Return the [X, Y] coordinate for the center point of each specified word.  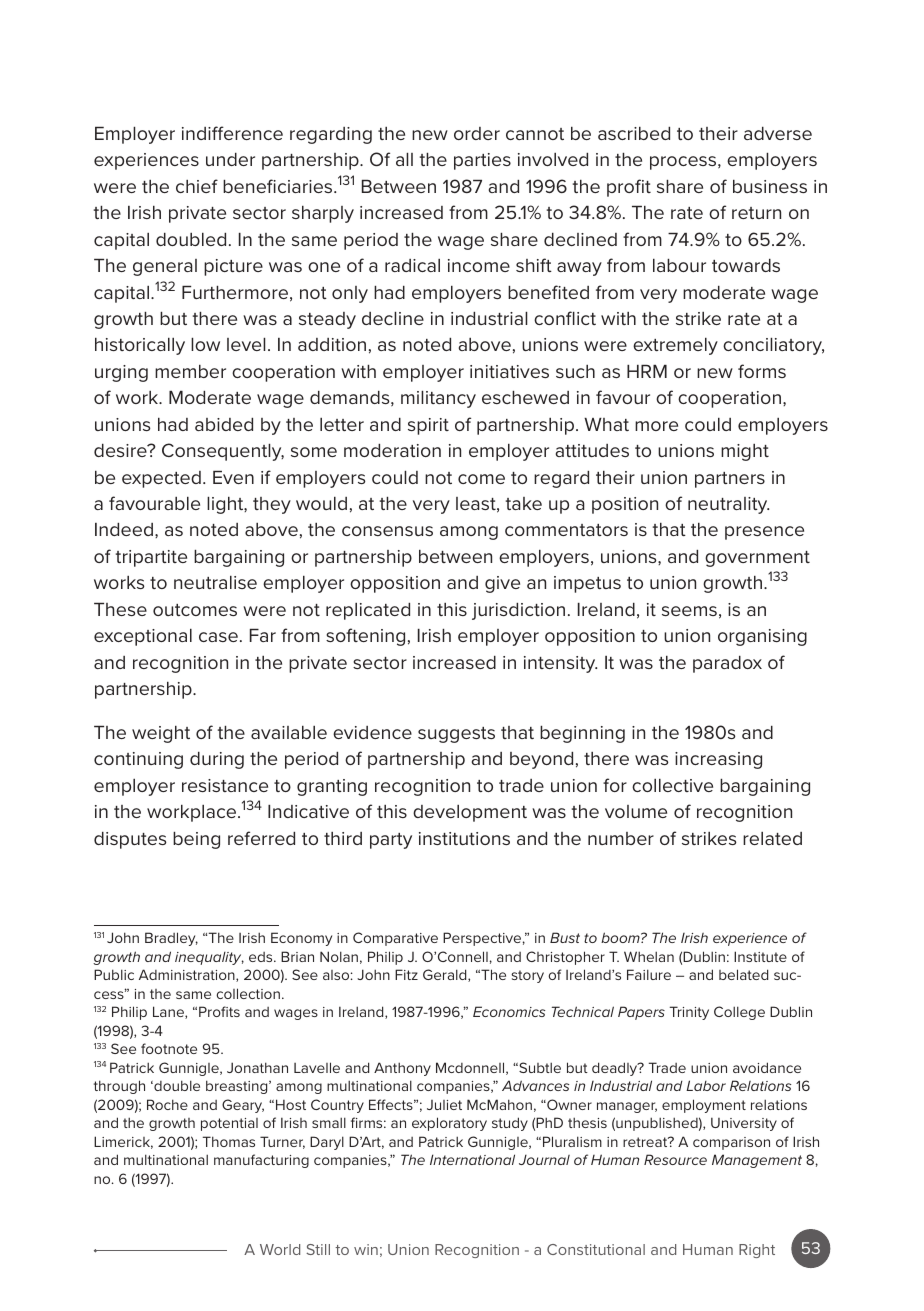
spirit [428, 426]
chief [197, 186]
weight [161, 734]
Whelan [649, 956]
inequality [209, 958]
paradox [727, 664]
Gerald [446, 975]
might [745, 452]
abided [224, 424]
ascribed [634, 133]
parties [482, 161]
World [280, 1249]
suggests [456, 735]
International [472, 1159]
